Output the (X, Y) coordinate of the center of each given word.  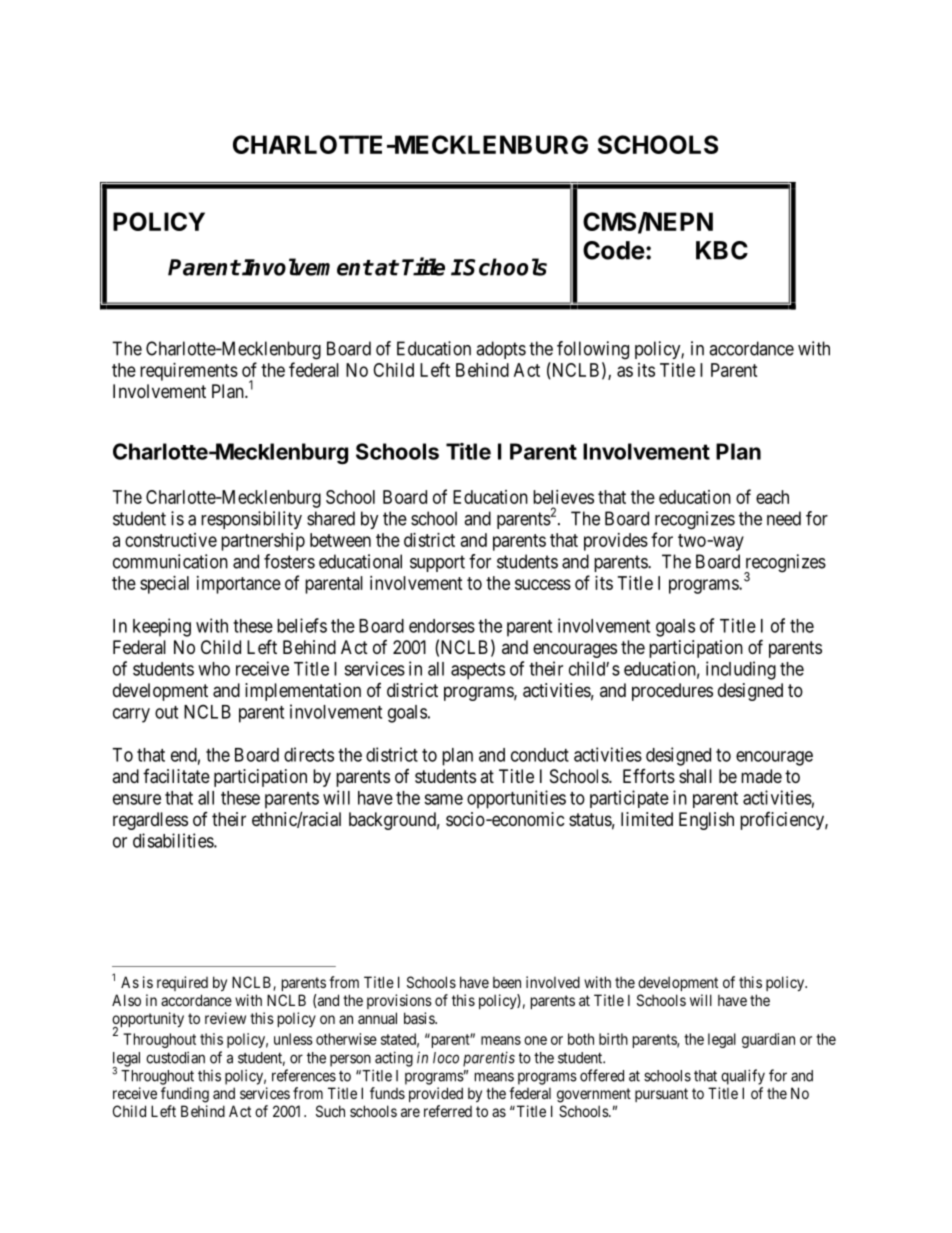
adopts (501, 350)
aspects (478, 671)
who (214, 669)
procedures (672, 692)
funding (185, 1095)
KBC (722, 250)
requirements (189, 372)
